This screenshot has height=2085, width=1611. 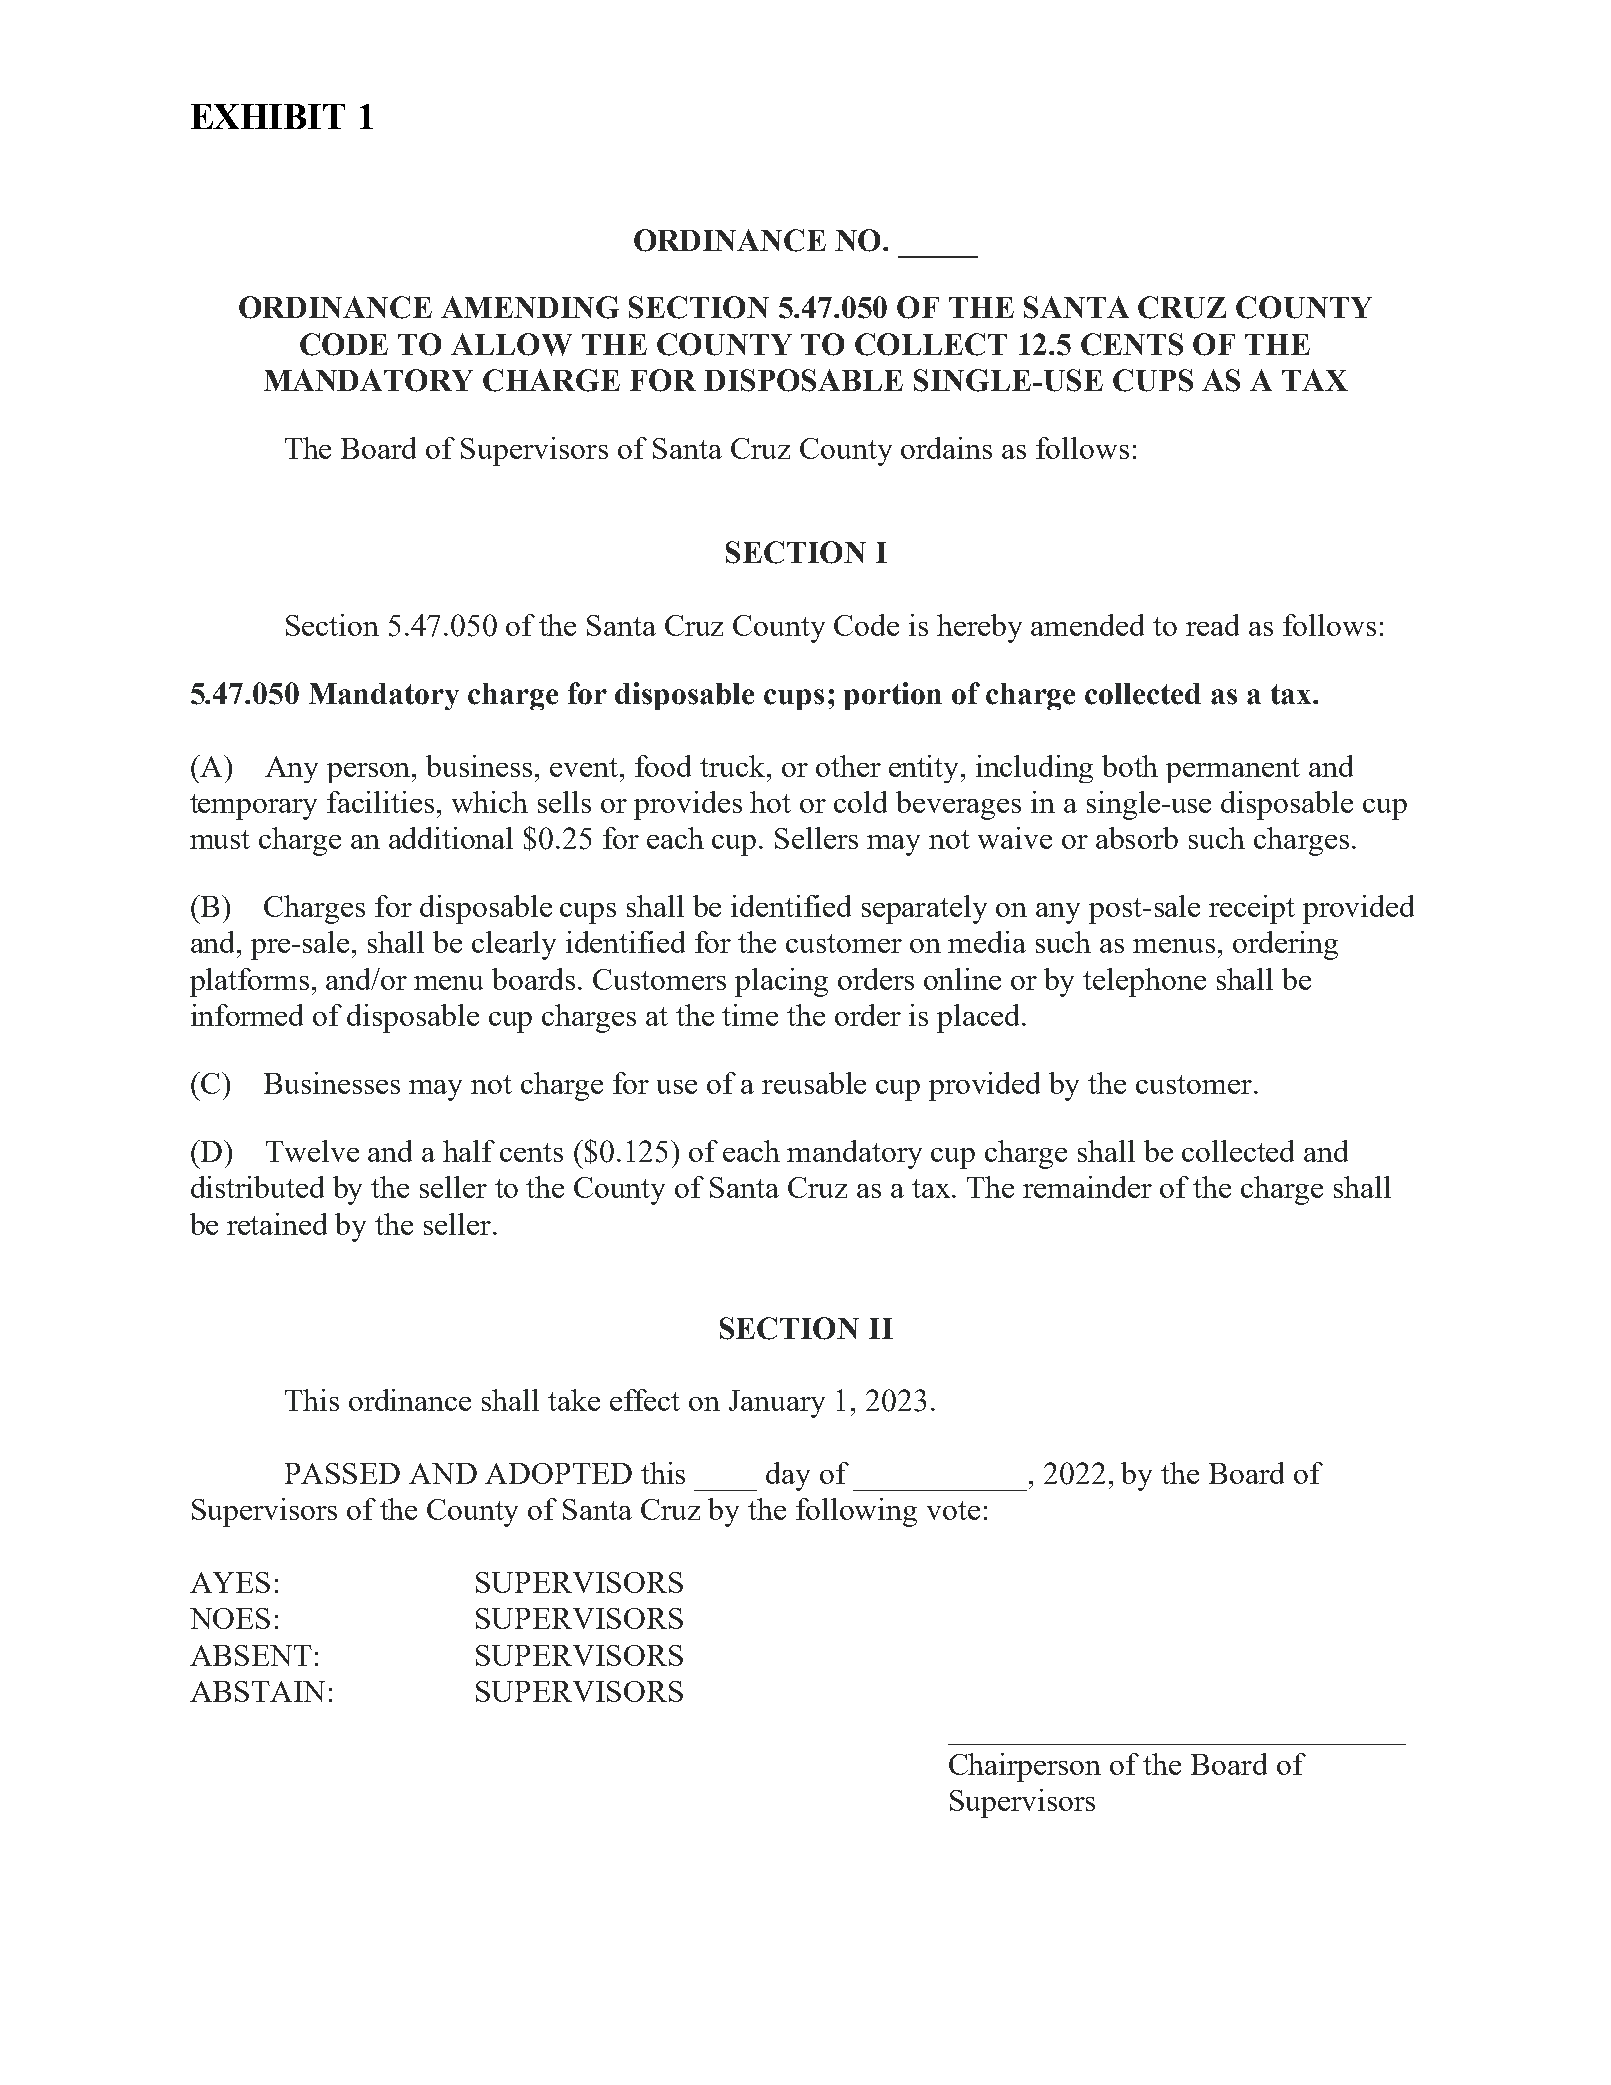 What do you see at coordinates (251, 1655) in the screenshot?
I see `ABSENT` at bounding box center [251, 1655].
